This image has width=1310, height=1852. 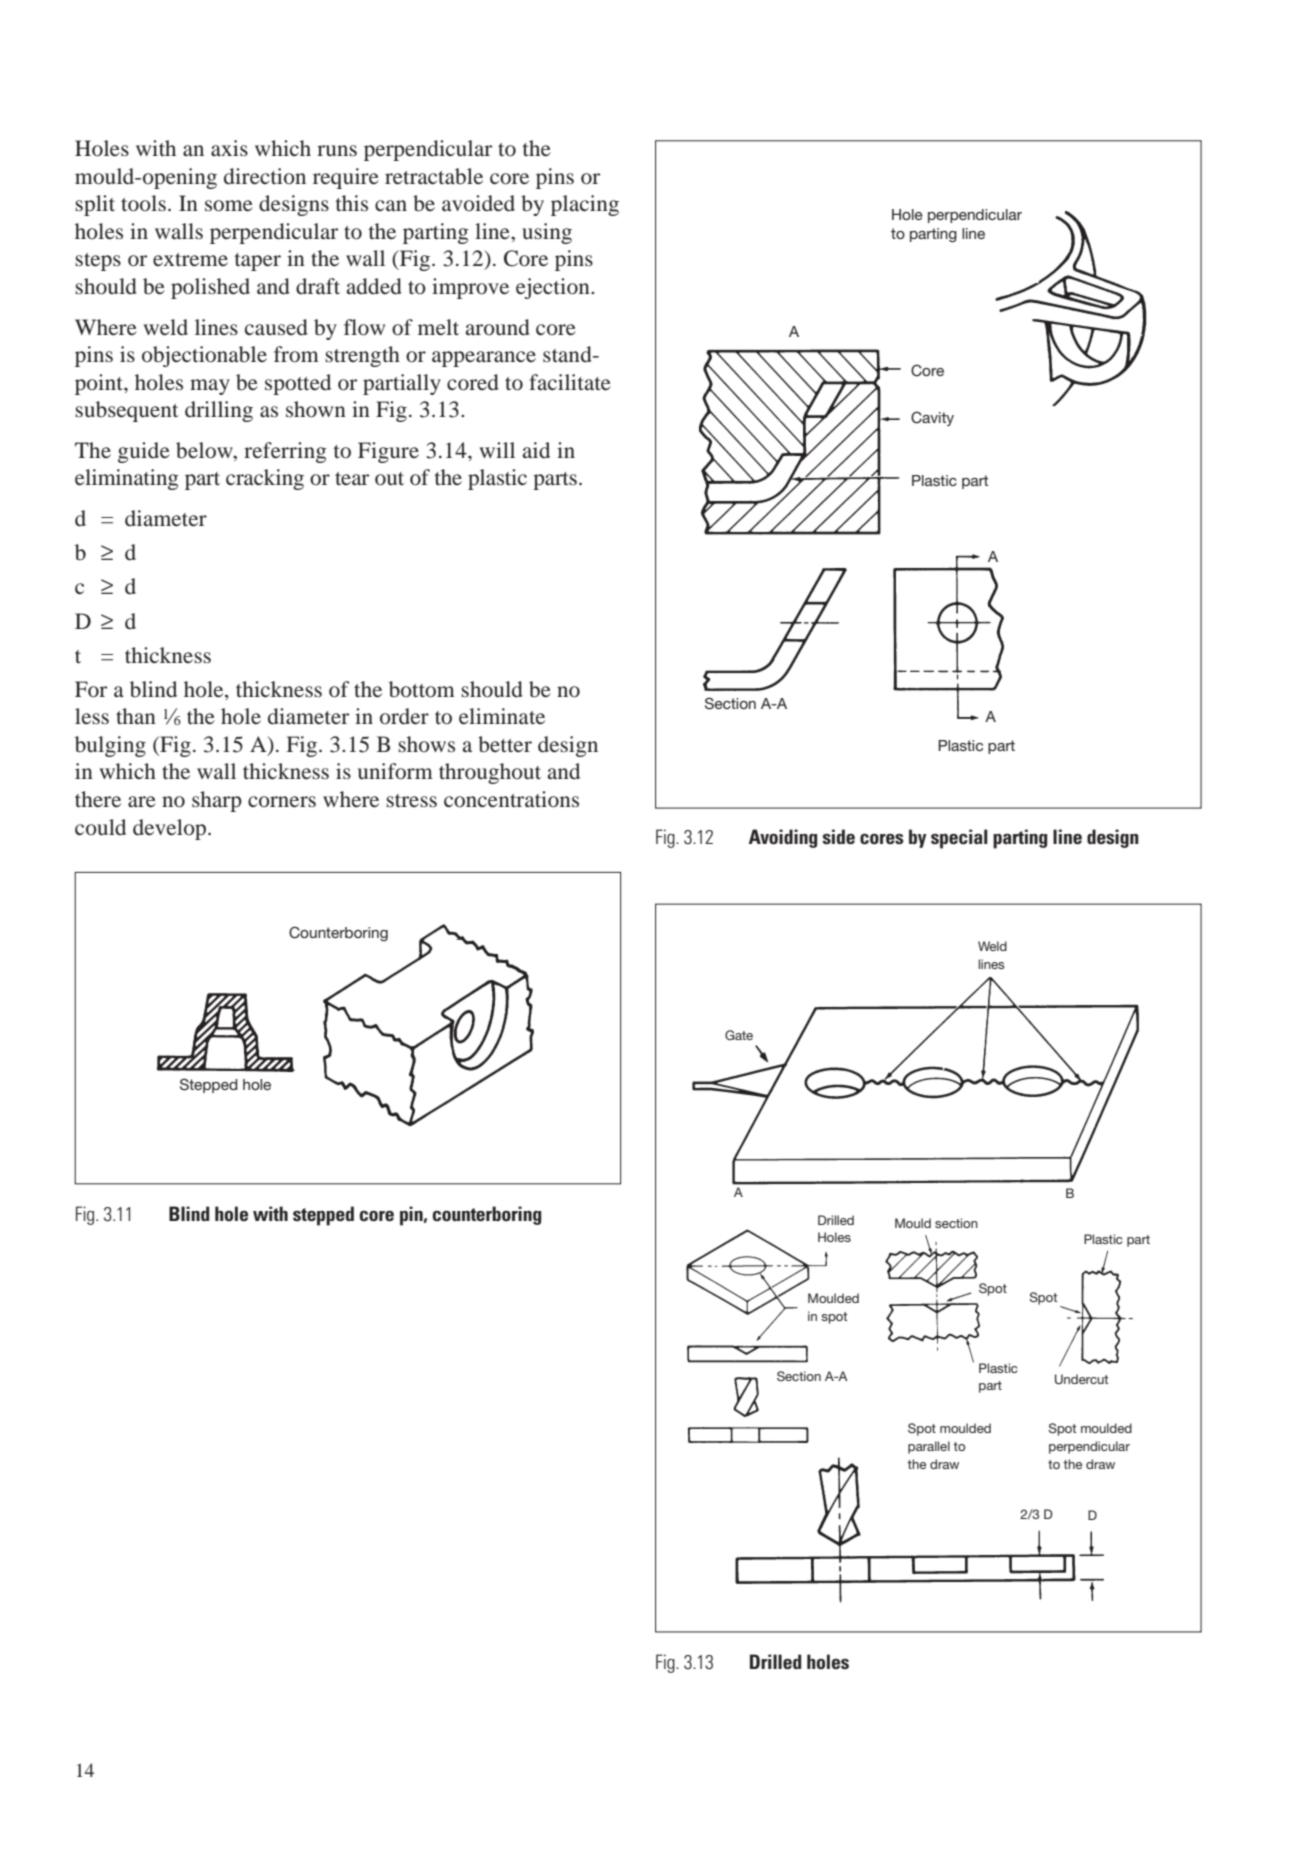 I want to click on sharp, so click(x=217, y=801).
